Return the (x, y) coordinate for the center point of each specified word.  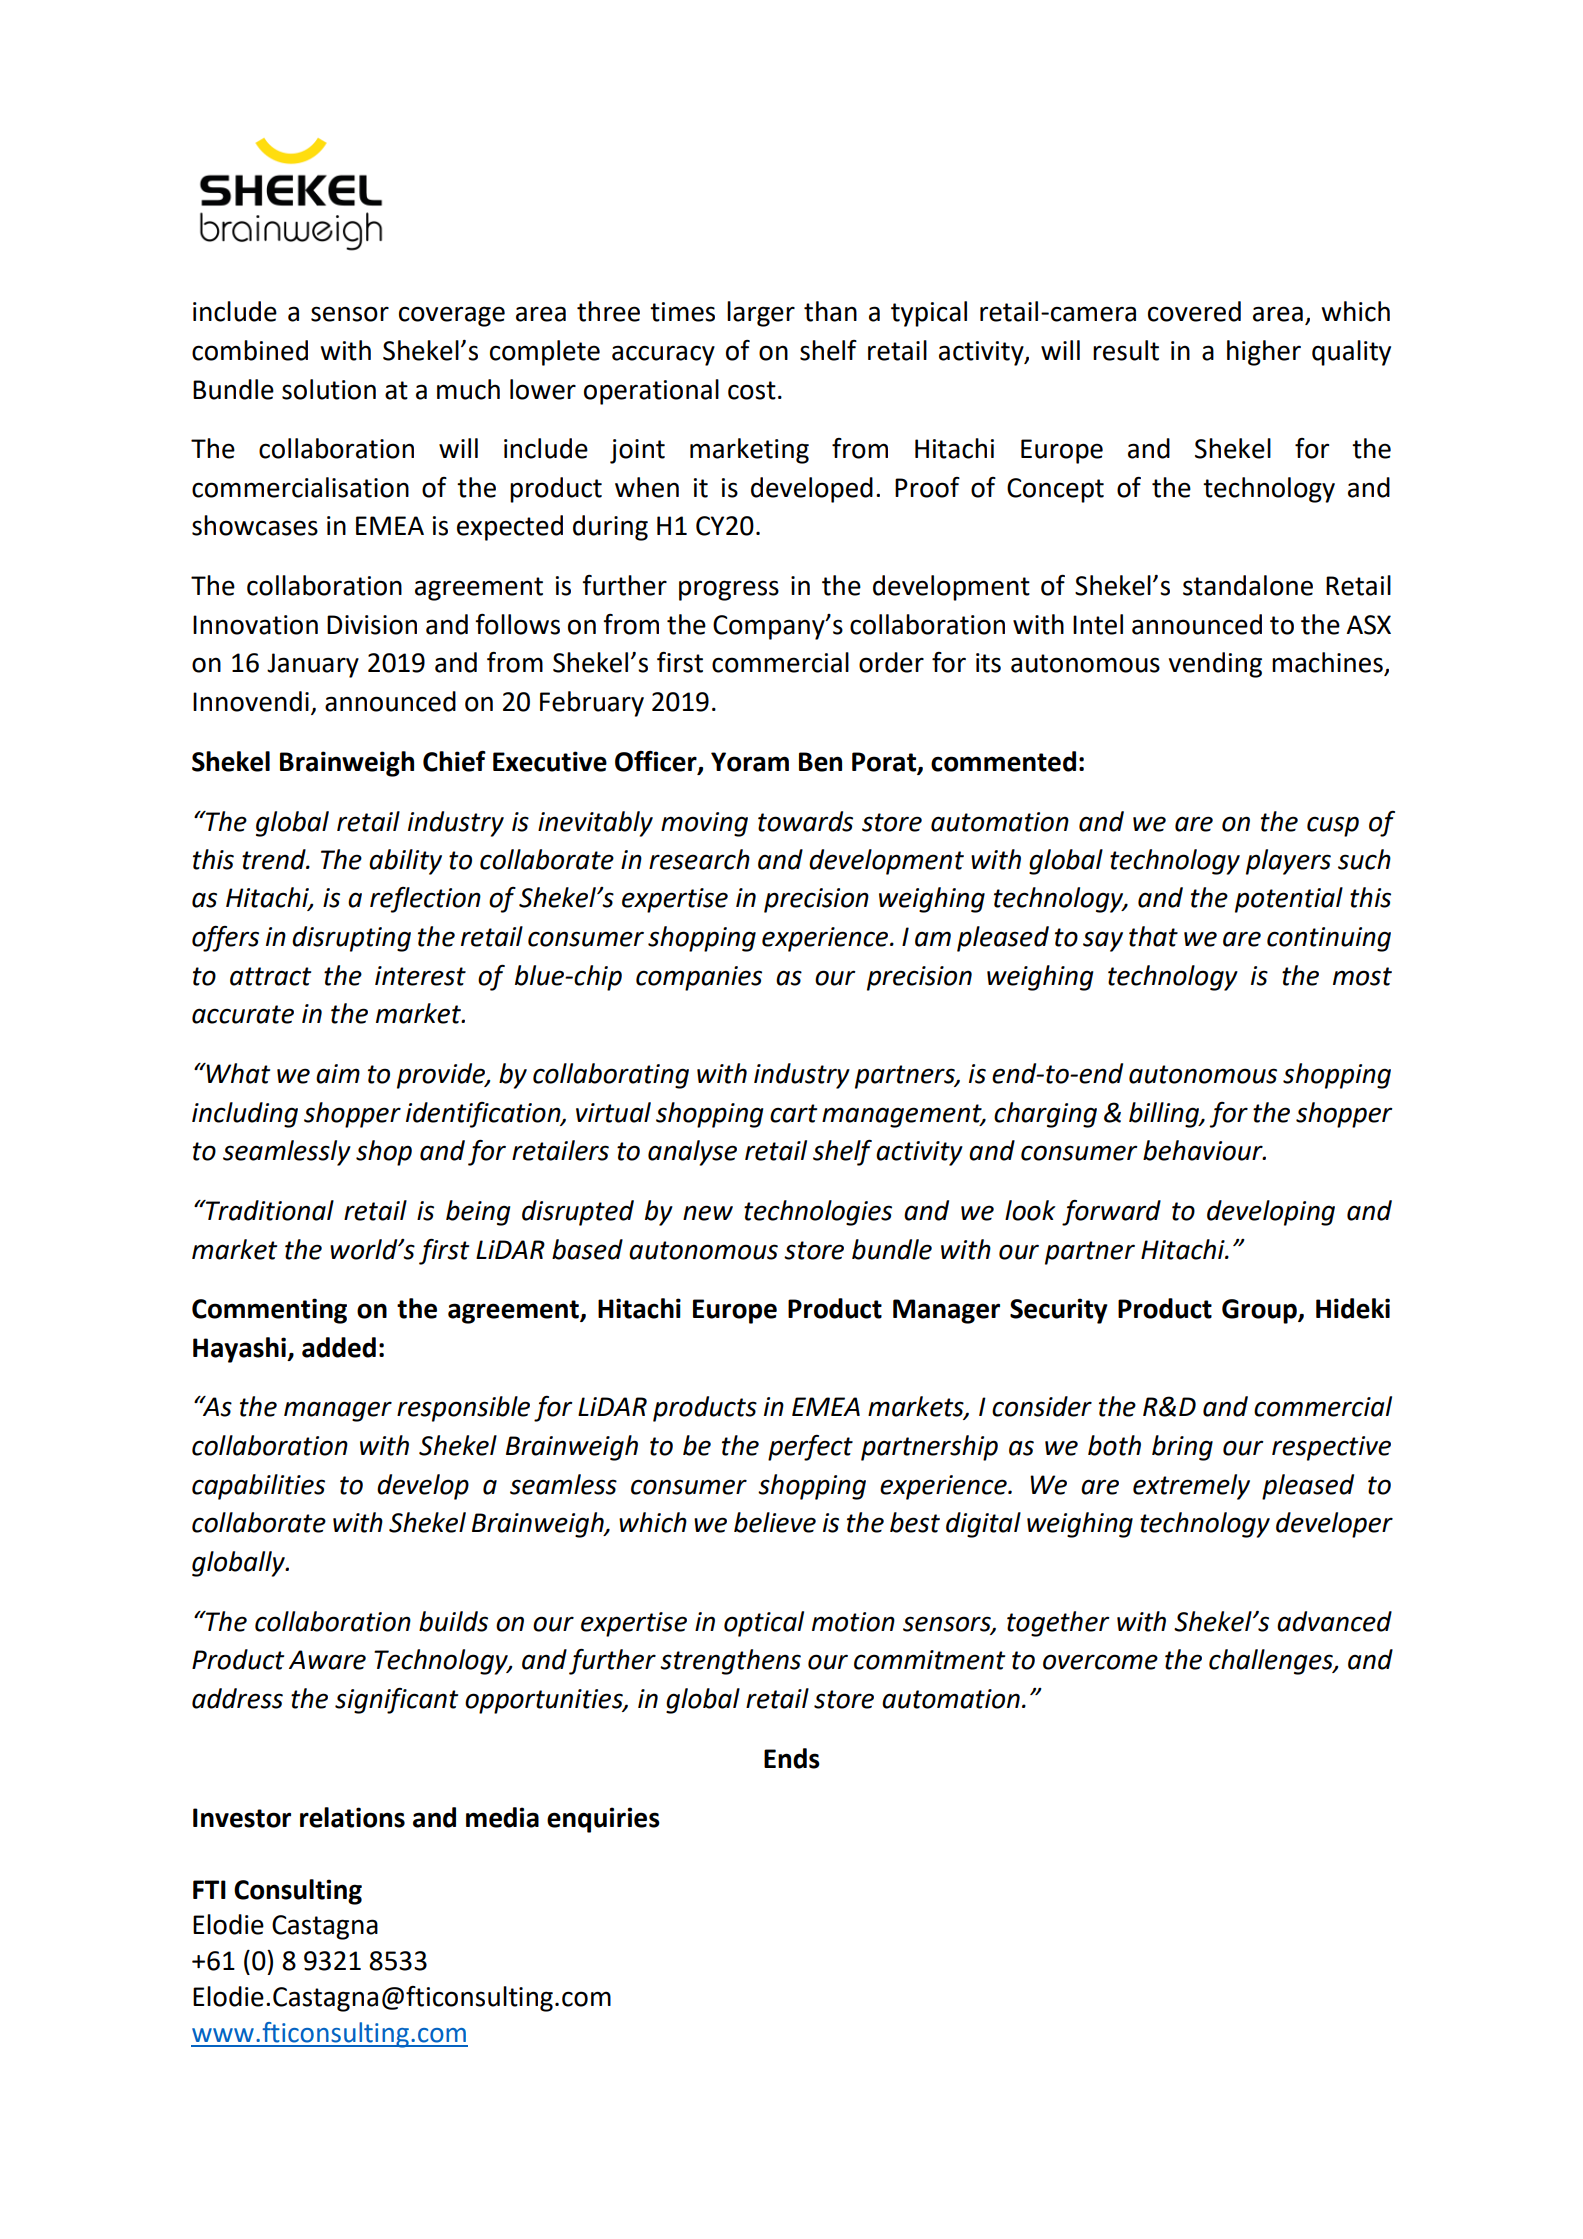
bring (1182, 1448)
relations (352, 1817)
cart (793, 1113)
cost (752, 390)
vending (1215, 665)
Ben (820, 762)
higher (1264, 353)
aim (338, 1074)
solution (329, 389)
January (313, 665)
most (1362, 976)
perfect (810, 1448)
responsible (463, 1409)
